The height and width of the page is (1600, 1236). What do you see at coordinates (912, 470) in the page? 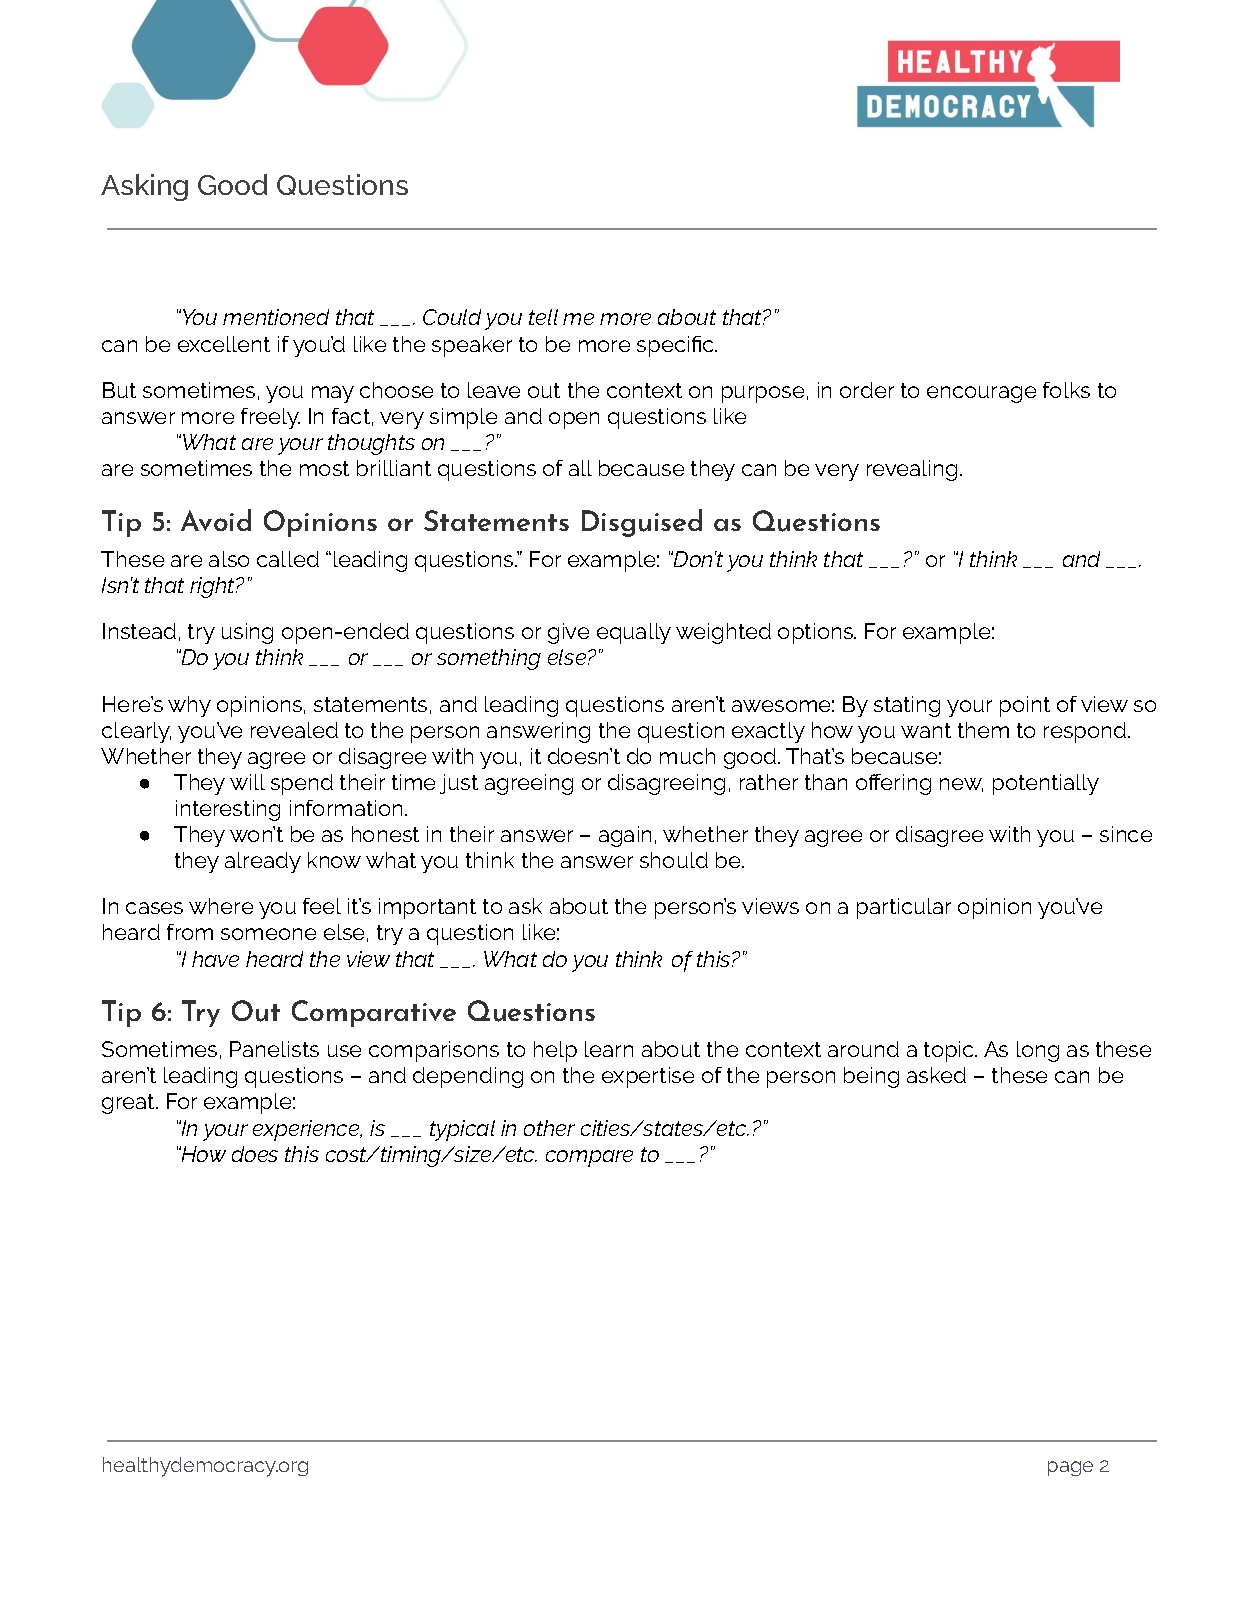
I see `revealing` at bounding box center [912, 470].
